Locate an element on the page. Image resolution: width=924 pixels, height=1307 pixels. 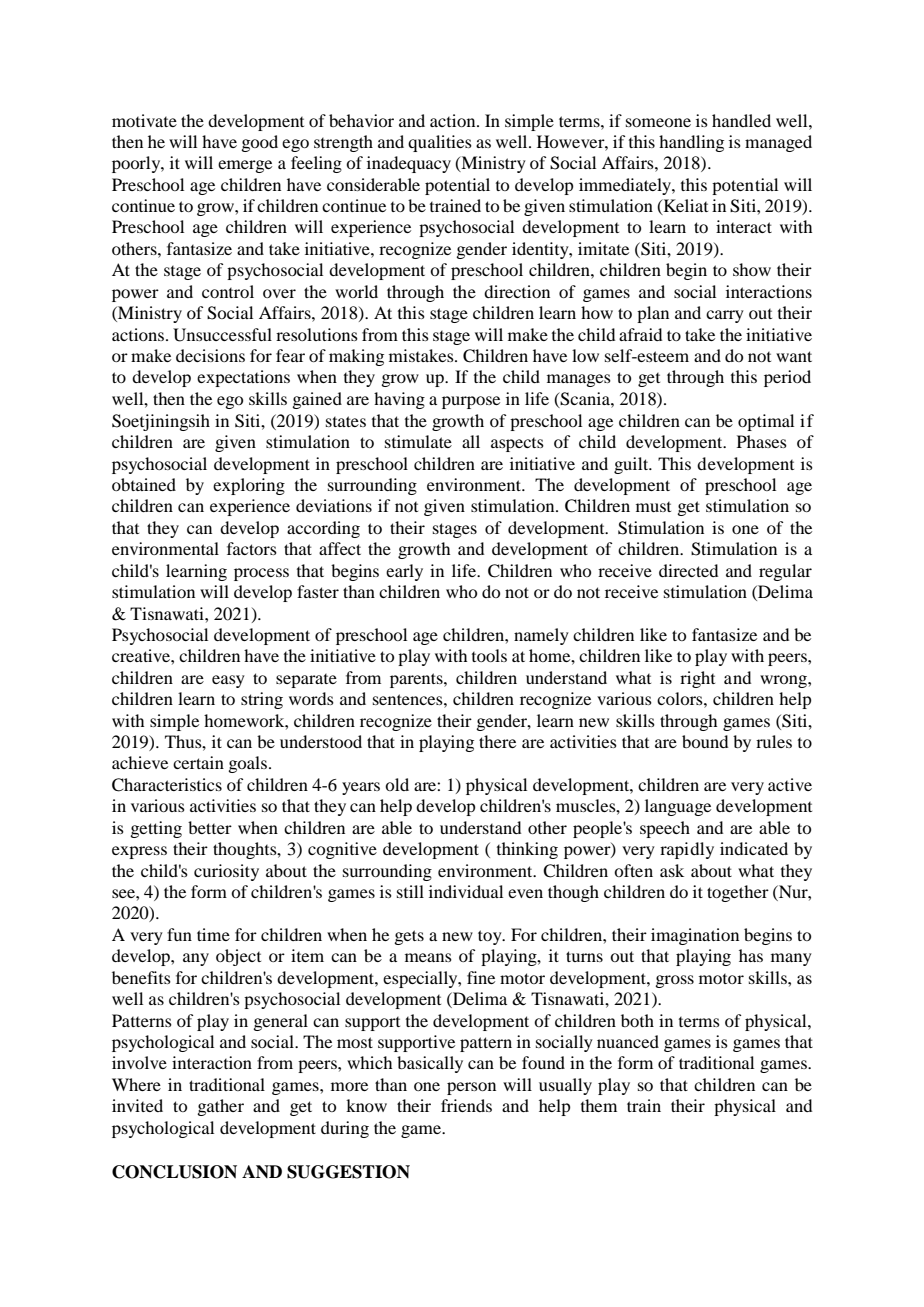
gather is located at coordinates (220, 1107).
